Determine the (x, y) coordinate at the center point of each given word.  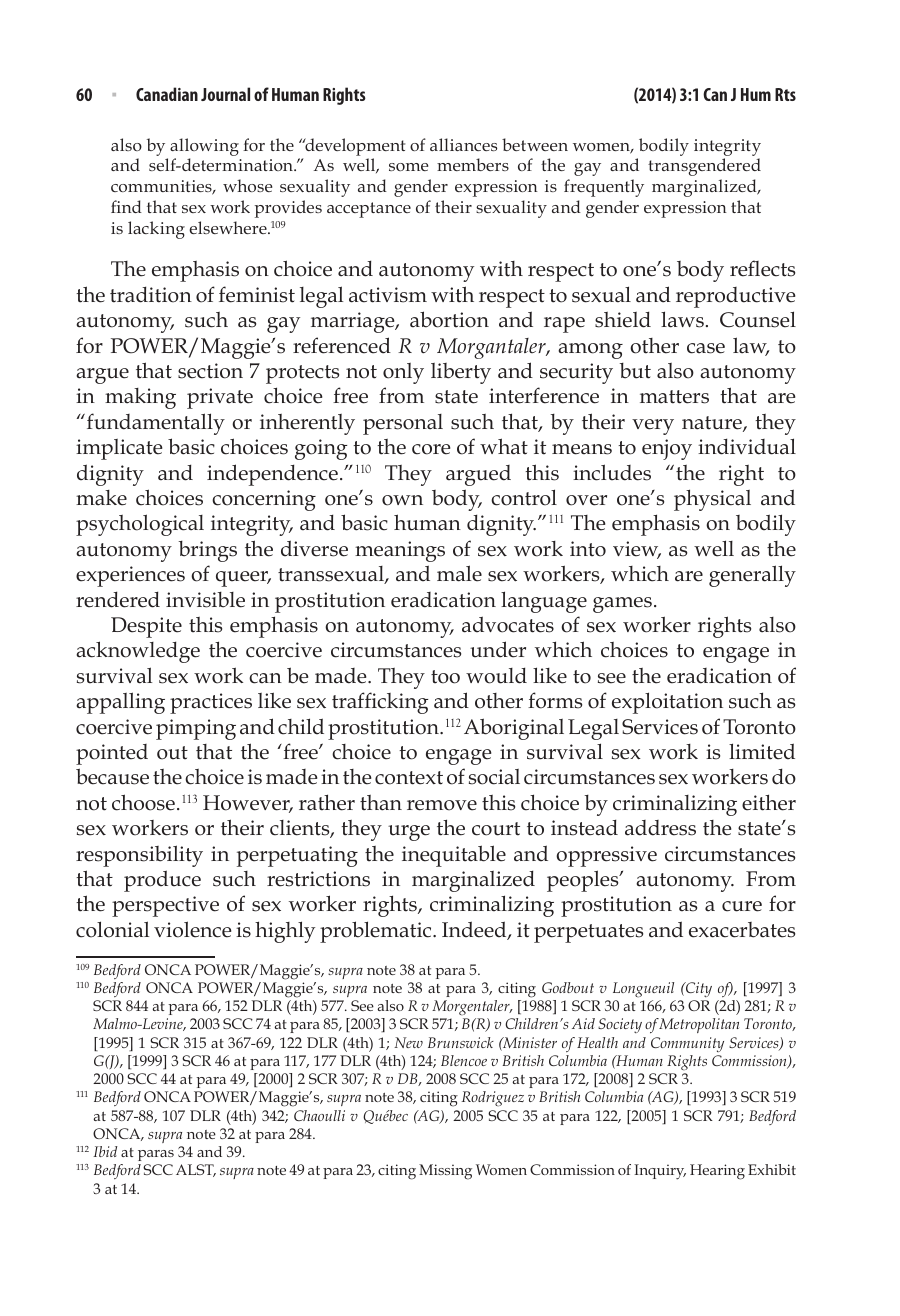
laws (682, 319)
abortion (449, 319)
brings (208, 551)
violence (192, 929)
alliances (463, 144)
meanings (400, 551)
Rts (785, 94)
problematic (377, 932)
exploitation (667, 703)
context (409, 778)
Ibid (105, 1151)
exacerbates (742, 930)
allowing (204, 147)
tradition (151, 294)
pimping (196, 729)
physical (712, 500)
